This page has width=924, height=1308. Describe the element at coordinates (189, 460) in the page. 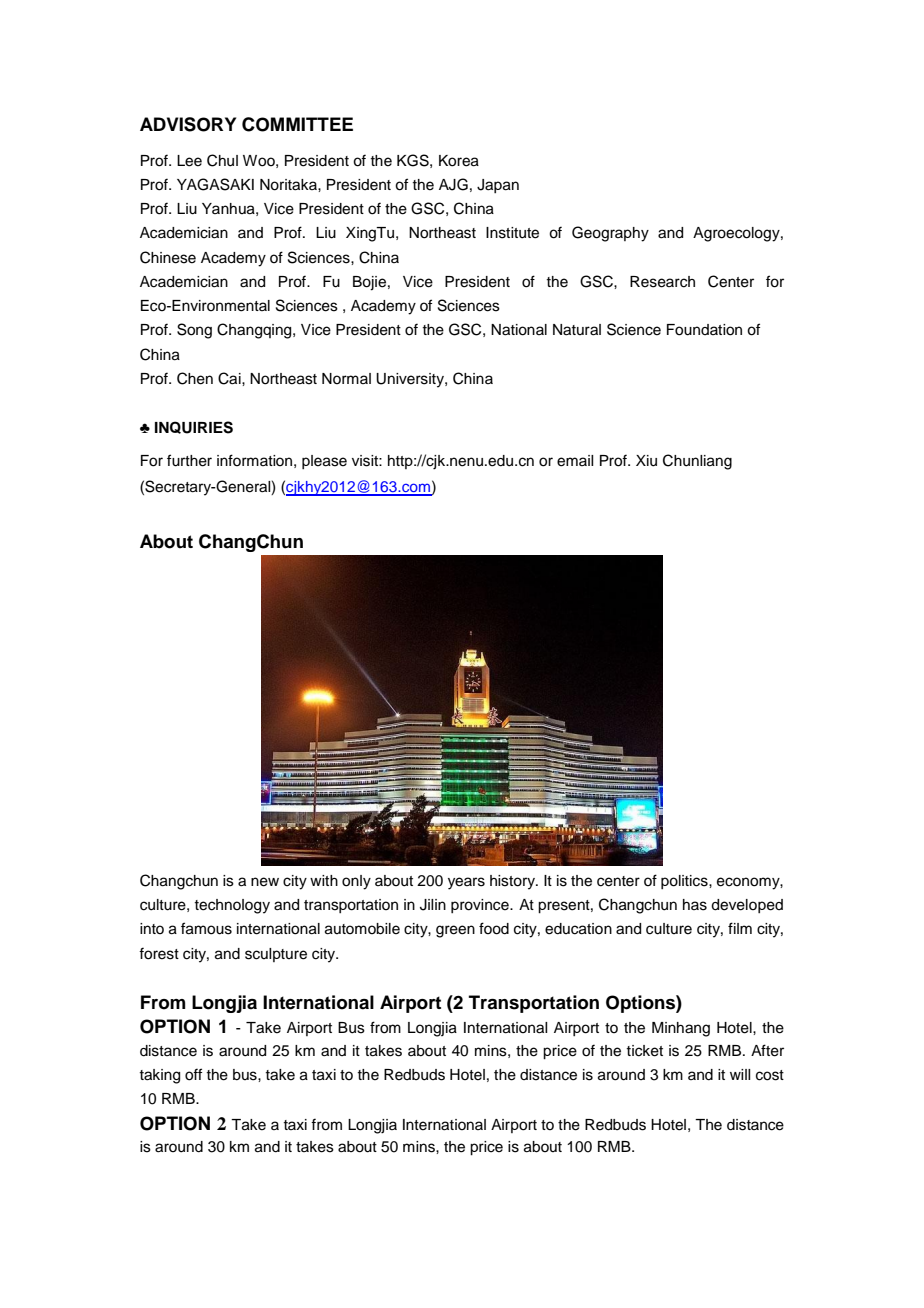

I see `further` at that location.
